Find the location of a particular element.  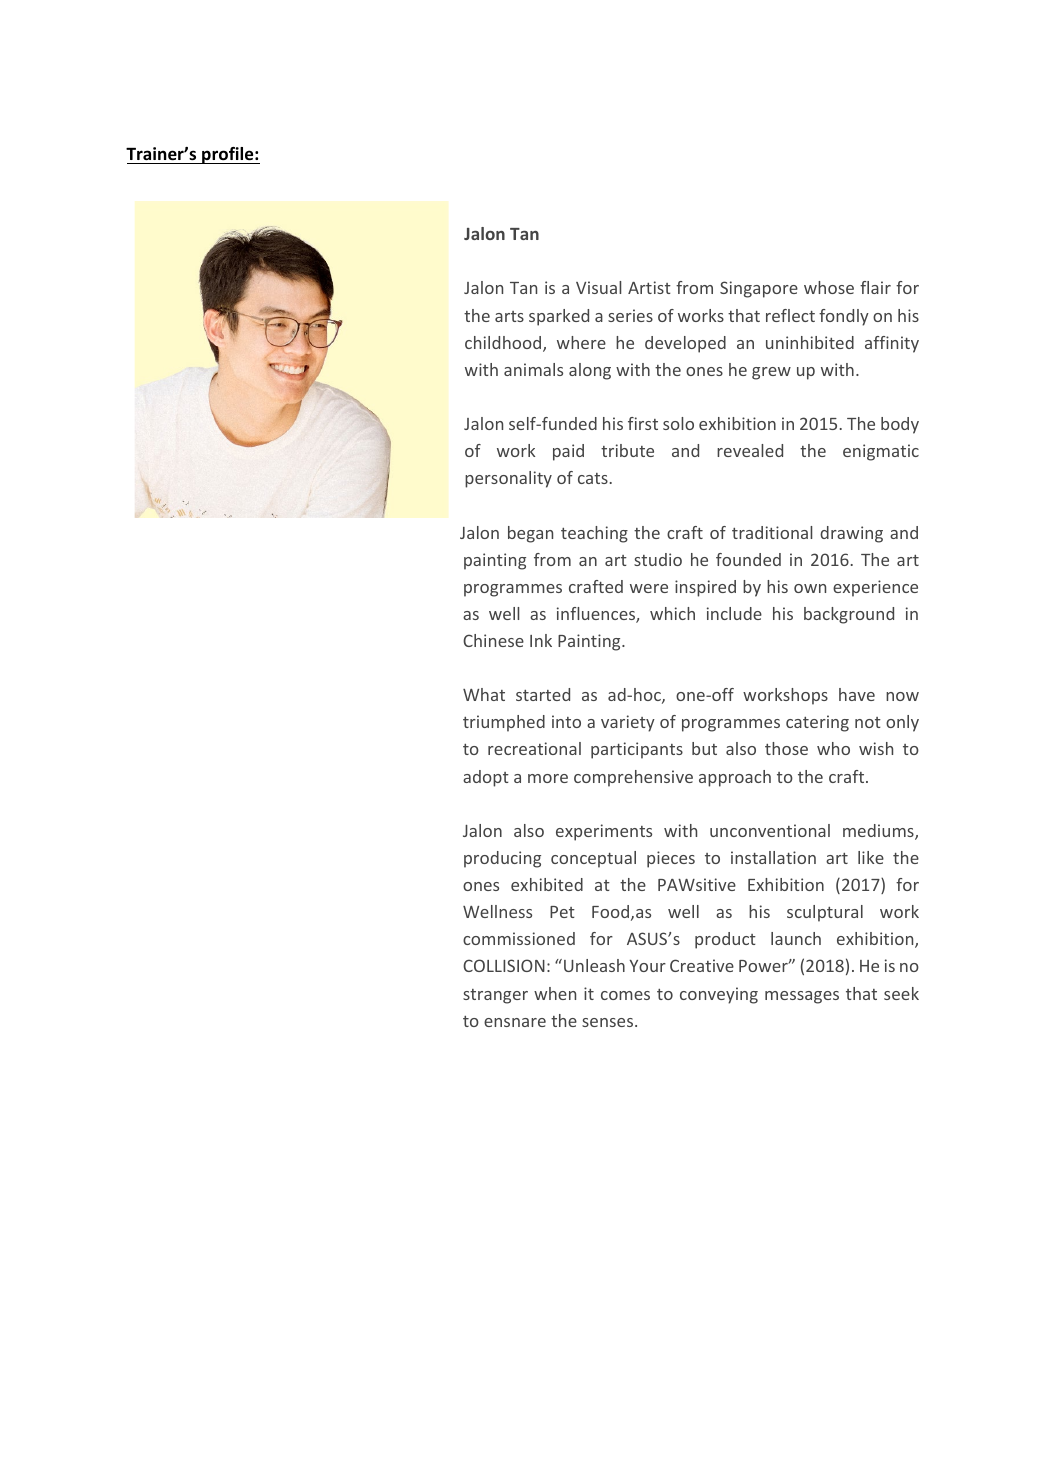

Ink is located at coordinates (541, 640).
